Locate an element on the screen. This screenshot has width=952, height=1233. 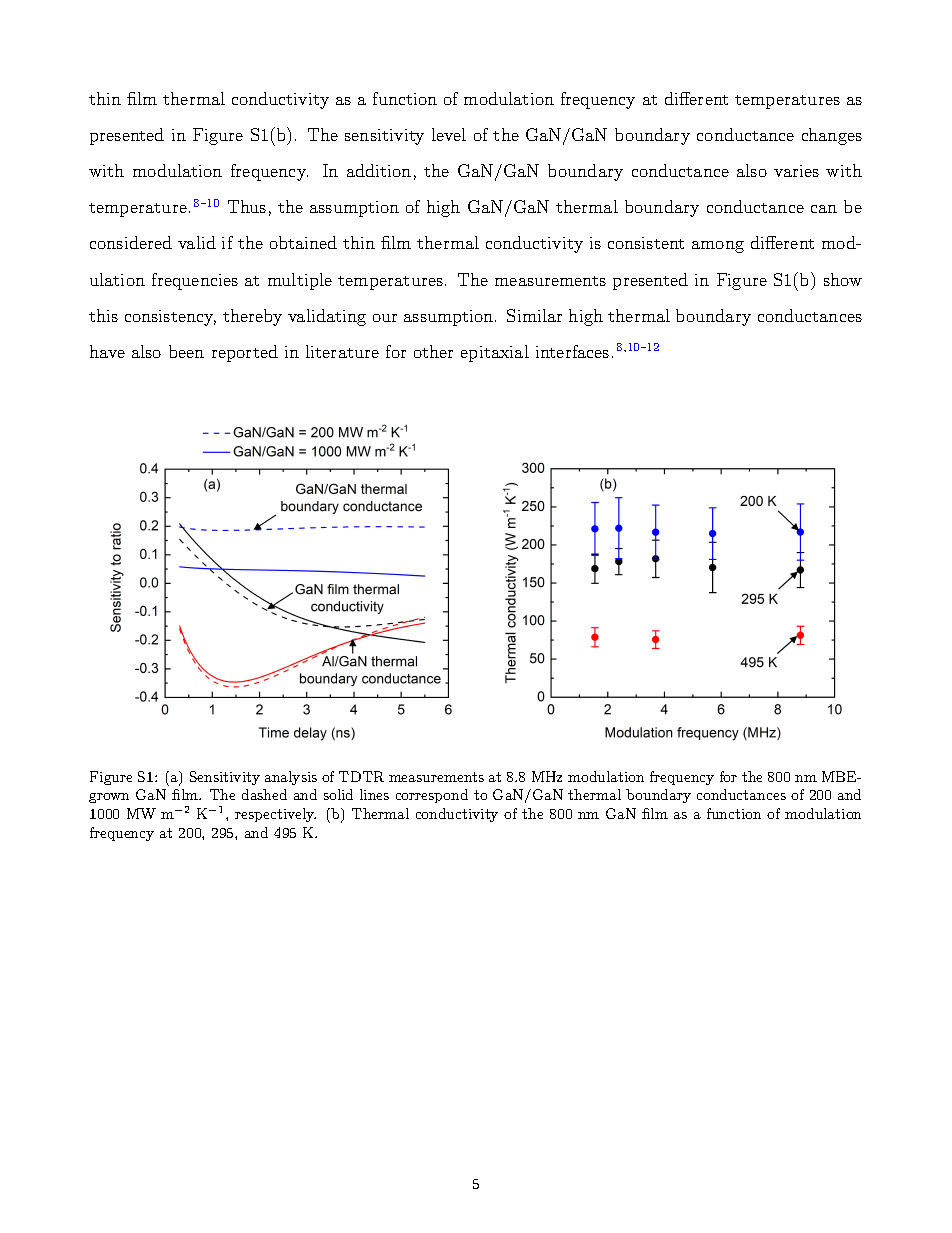
dashed is located at coordinates (264, 794).
